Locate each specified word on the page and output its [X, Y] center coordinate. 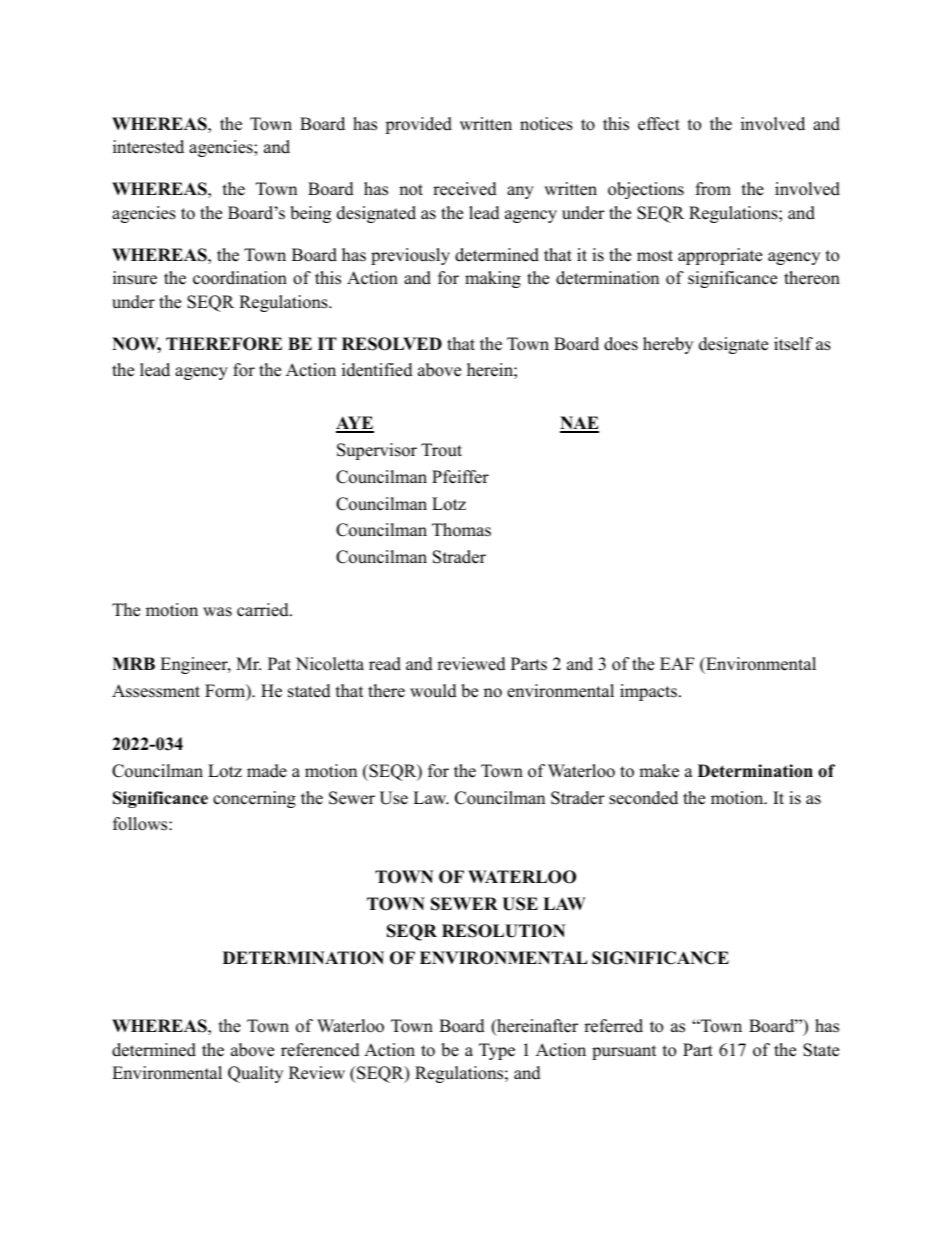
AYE [355, 424]
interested [148, 147]
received [465, 189]
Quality [255, 1074]
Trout [441, 450]
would [433, 691]
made [267, 771]
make [659, 771]
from [713, 189]
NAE [579, 424]
